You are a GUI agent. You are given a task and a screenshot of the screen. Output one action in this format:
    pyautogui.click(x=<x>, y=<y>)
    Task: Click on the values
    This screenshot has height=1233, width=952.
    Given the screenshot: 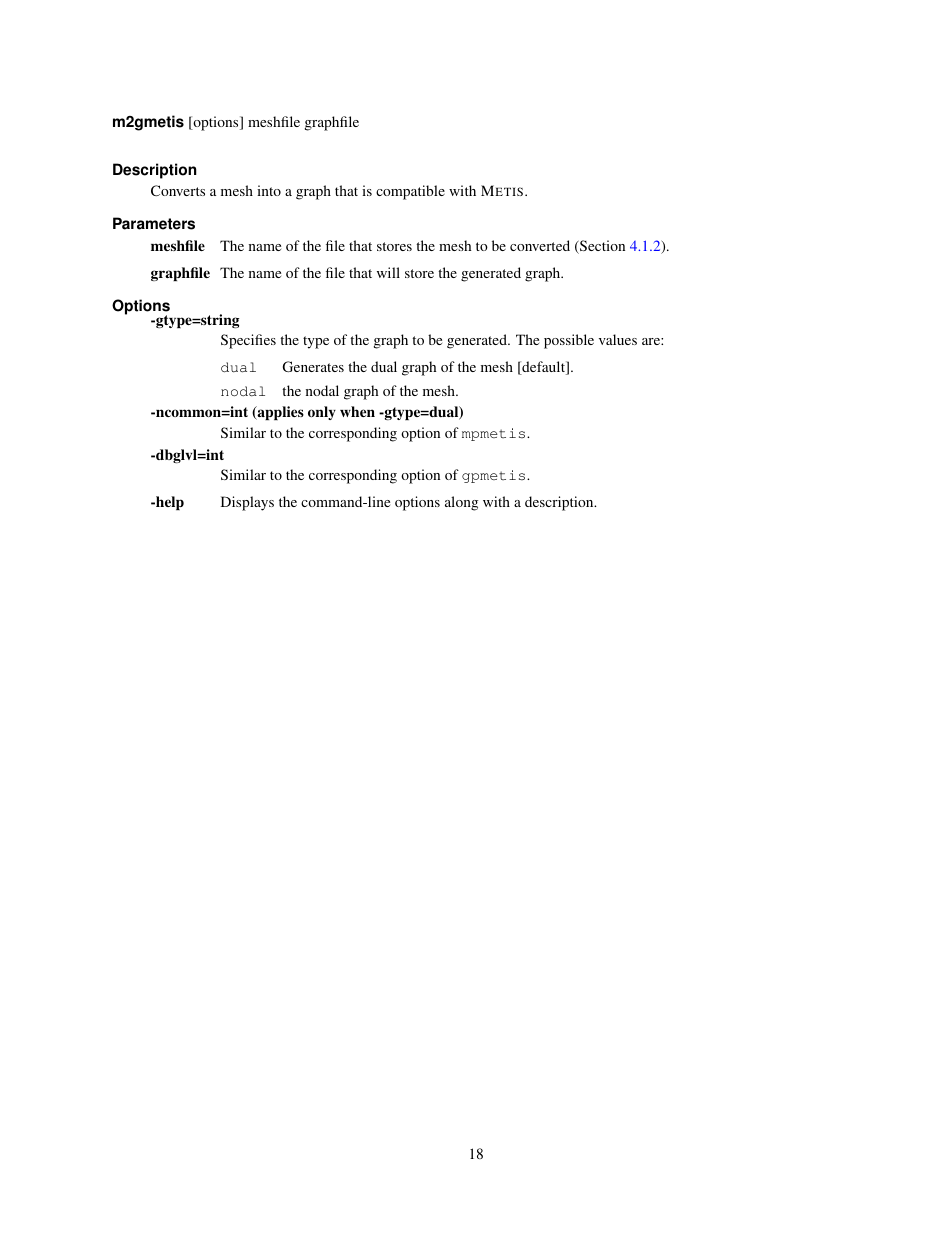 What is the action you would take?
    pyautogui.click(x=618, y=339)
